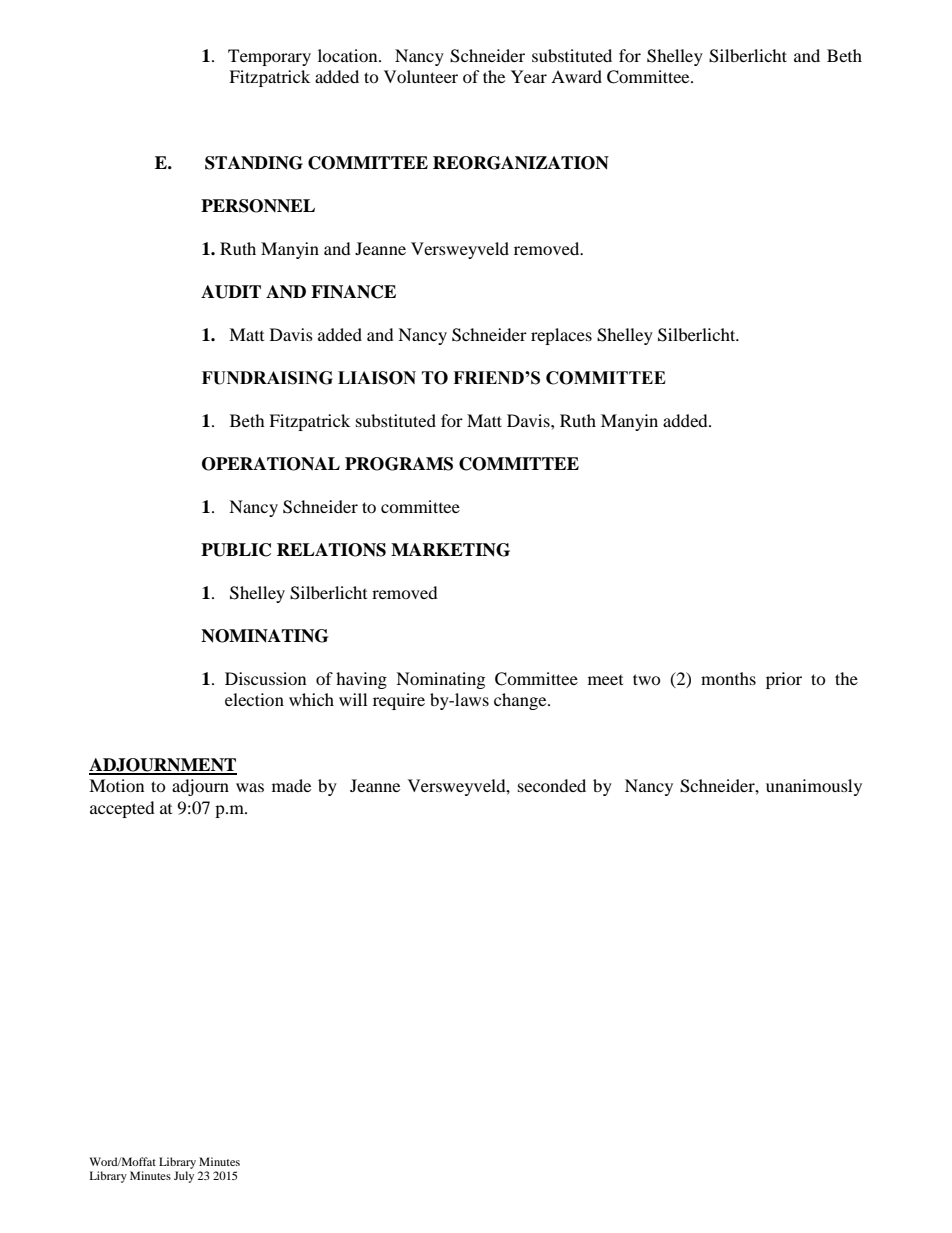  I want to click on MARKETING, so click(450, 550).
